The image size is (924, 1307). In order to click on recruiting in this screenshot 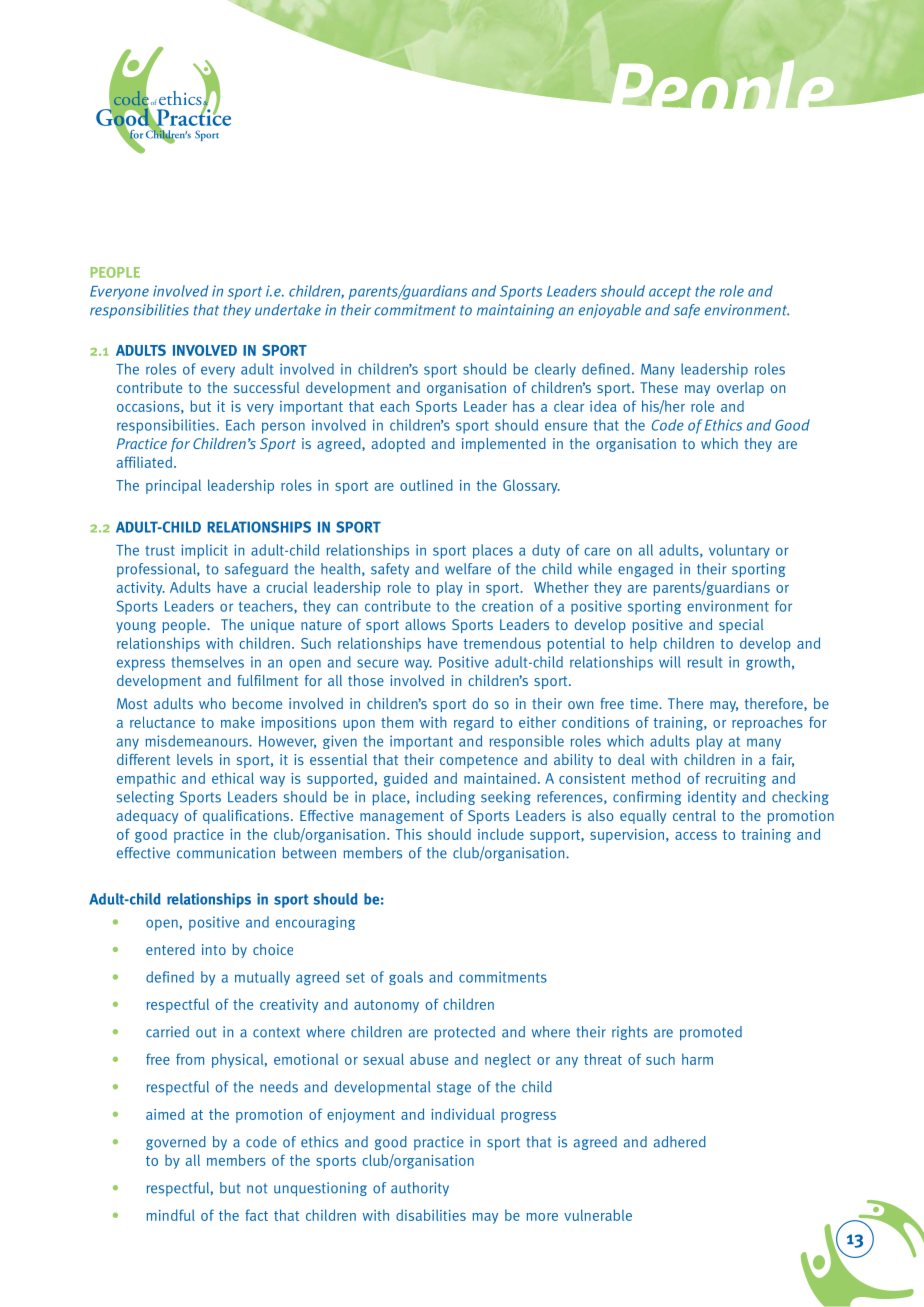, I will do `click(736, 780)`.
